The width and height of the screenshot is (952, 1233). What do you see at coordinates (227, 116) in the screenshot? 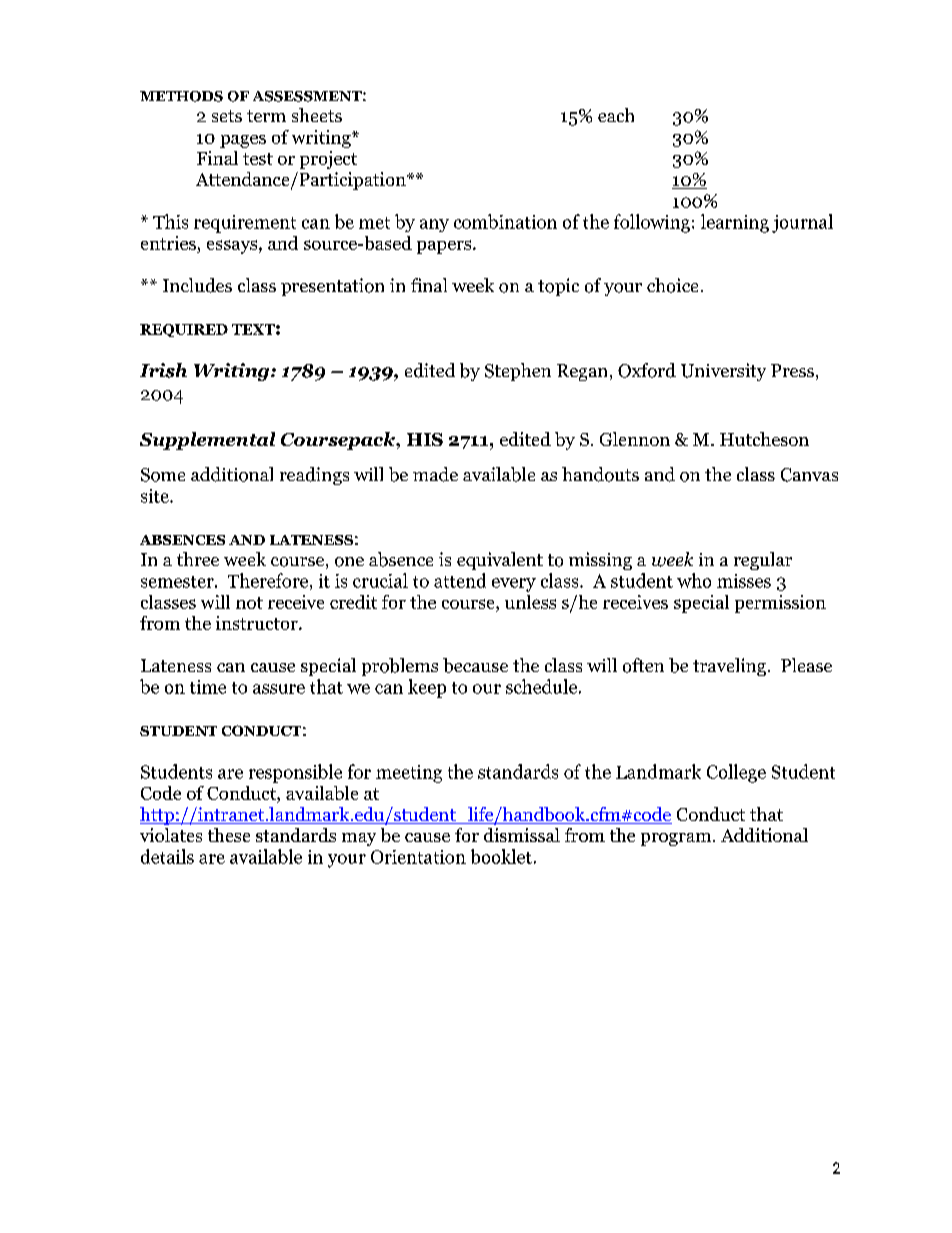
I see `sets` at bounding box center [227, 116].
